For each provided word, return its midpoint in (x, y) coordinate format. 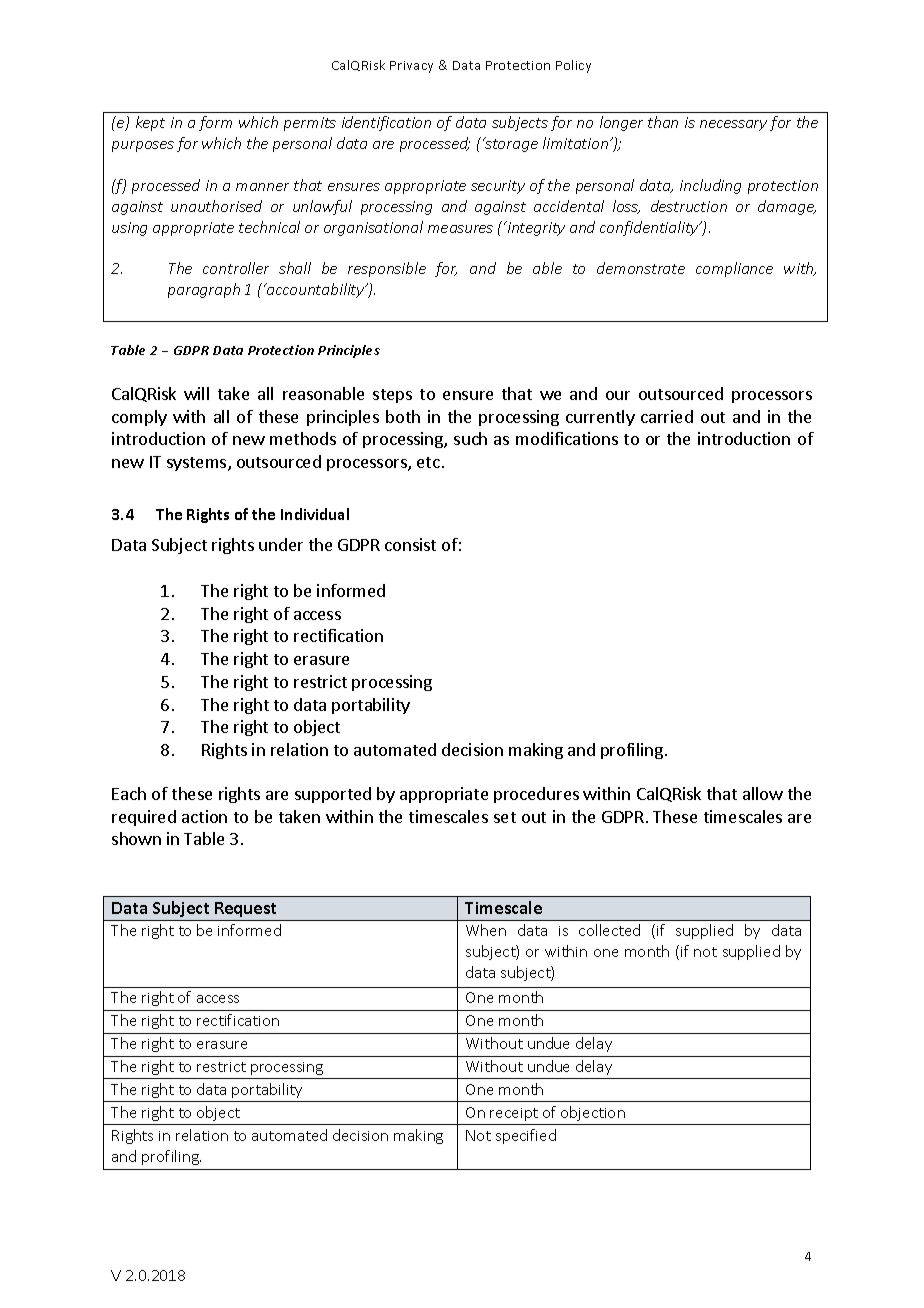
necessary (733, 125)
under (281, 544)
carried (667, 416)
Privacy (411, 67)
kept (150, 123)
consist (410, 544)
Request (246, 911)
